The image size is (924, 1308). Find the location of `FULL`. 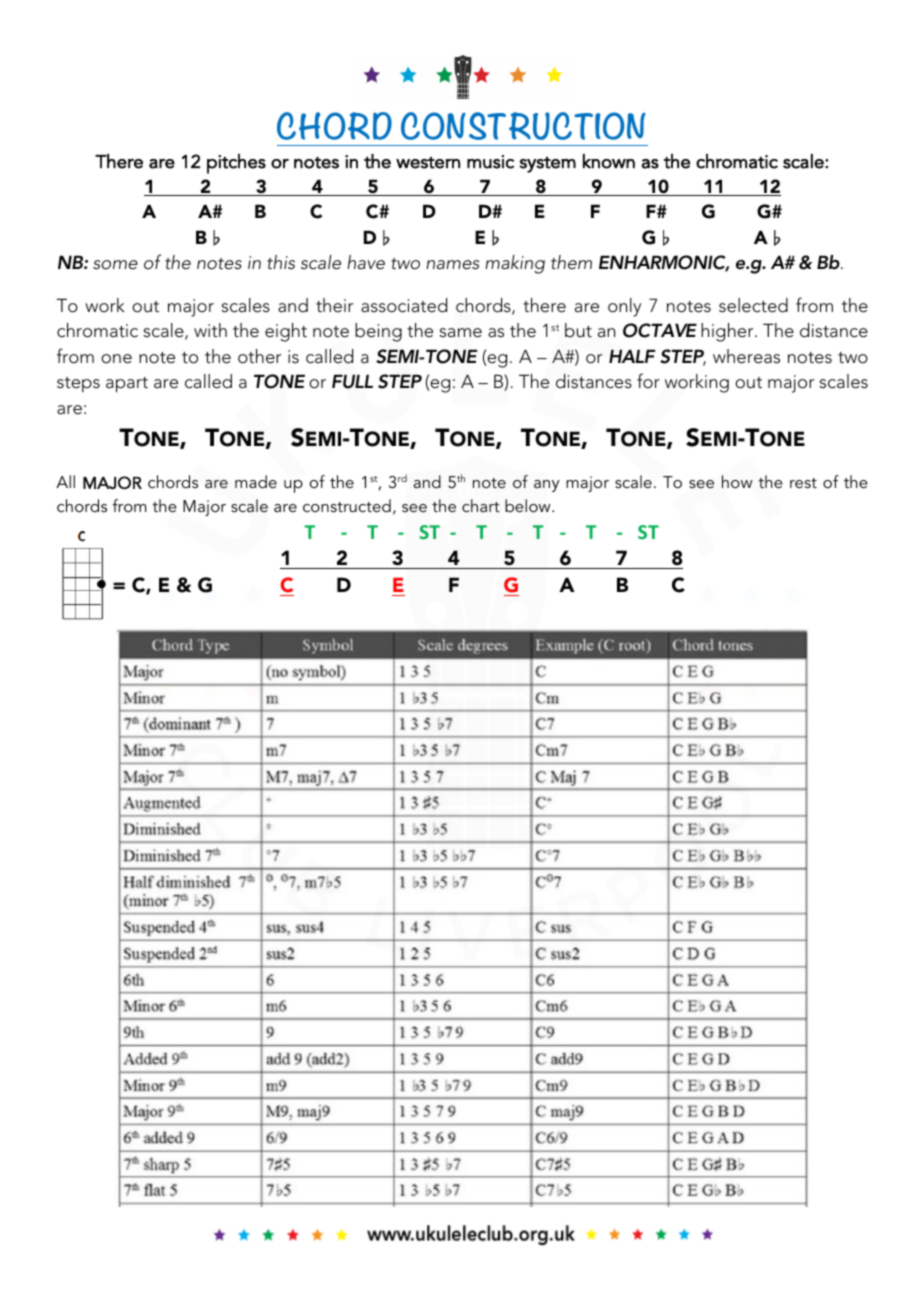

FULL is located at coordinates (352, 381).
